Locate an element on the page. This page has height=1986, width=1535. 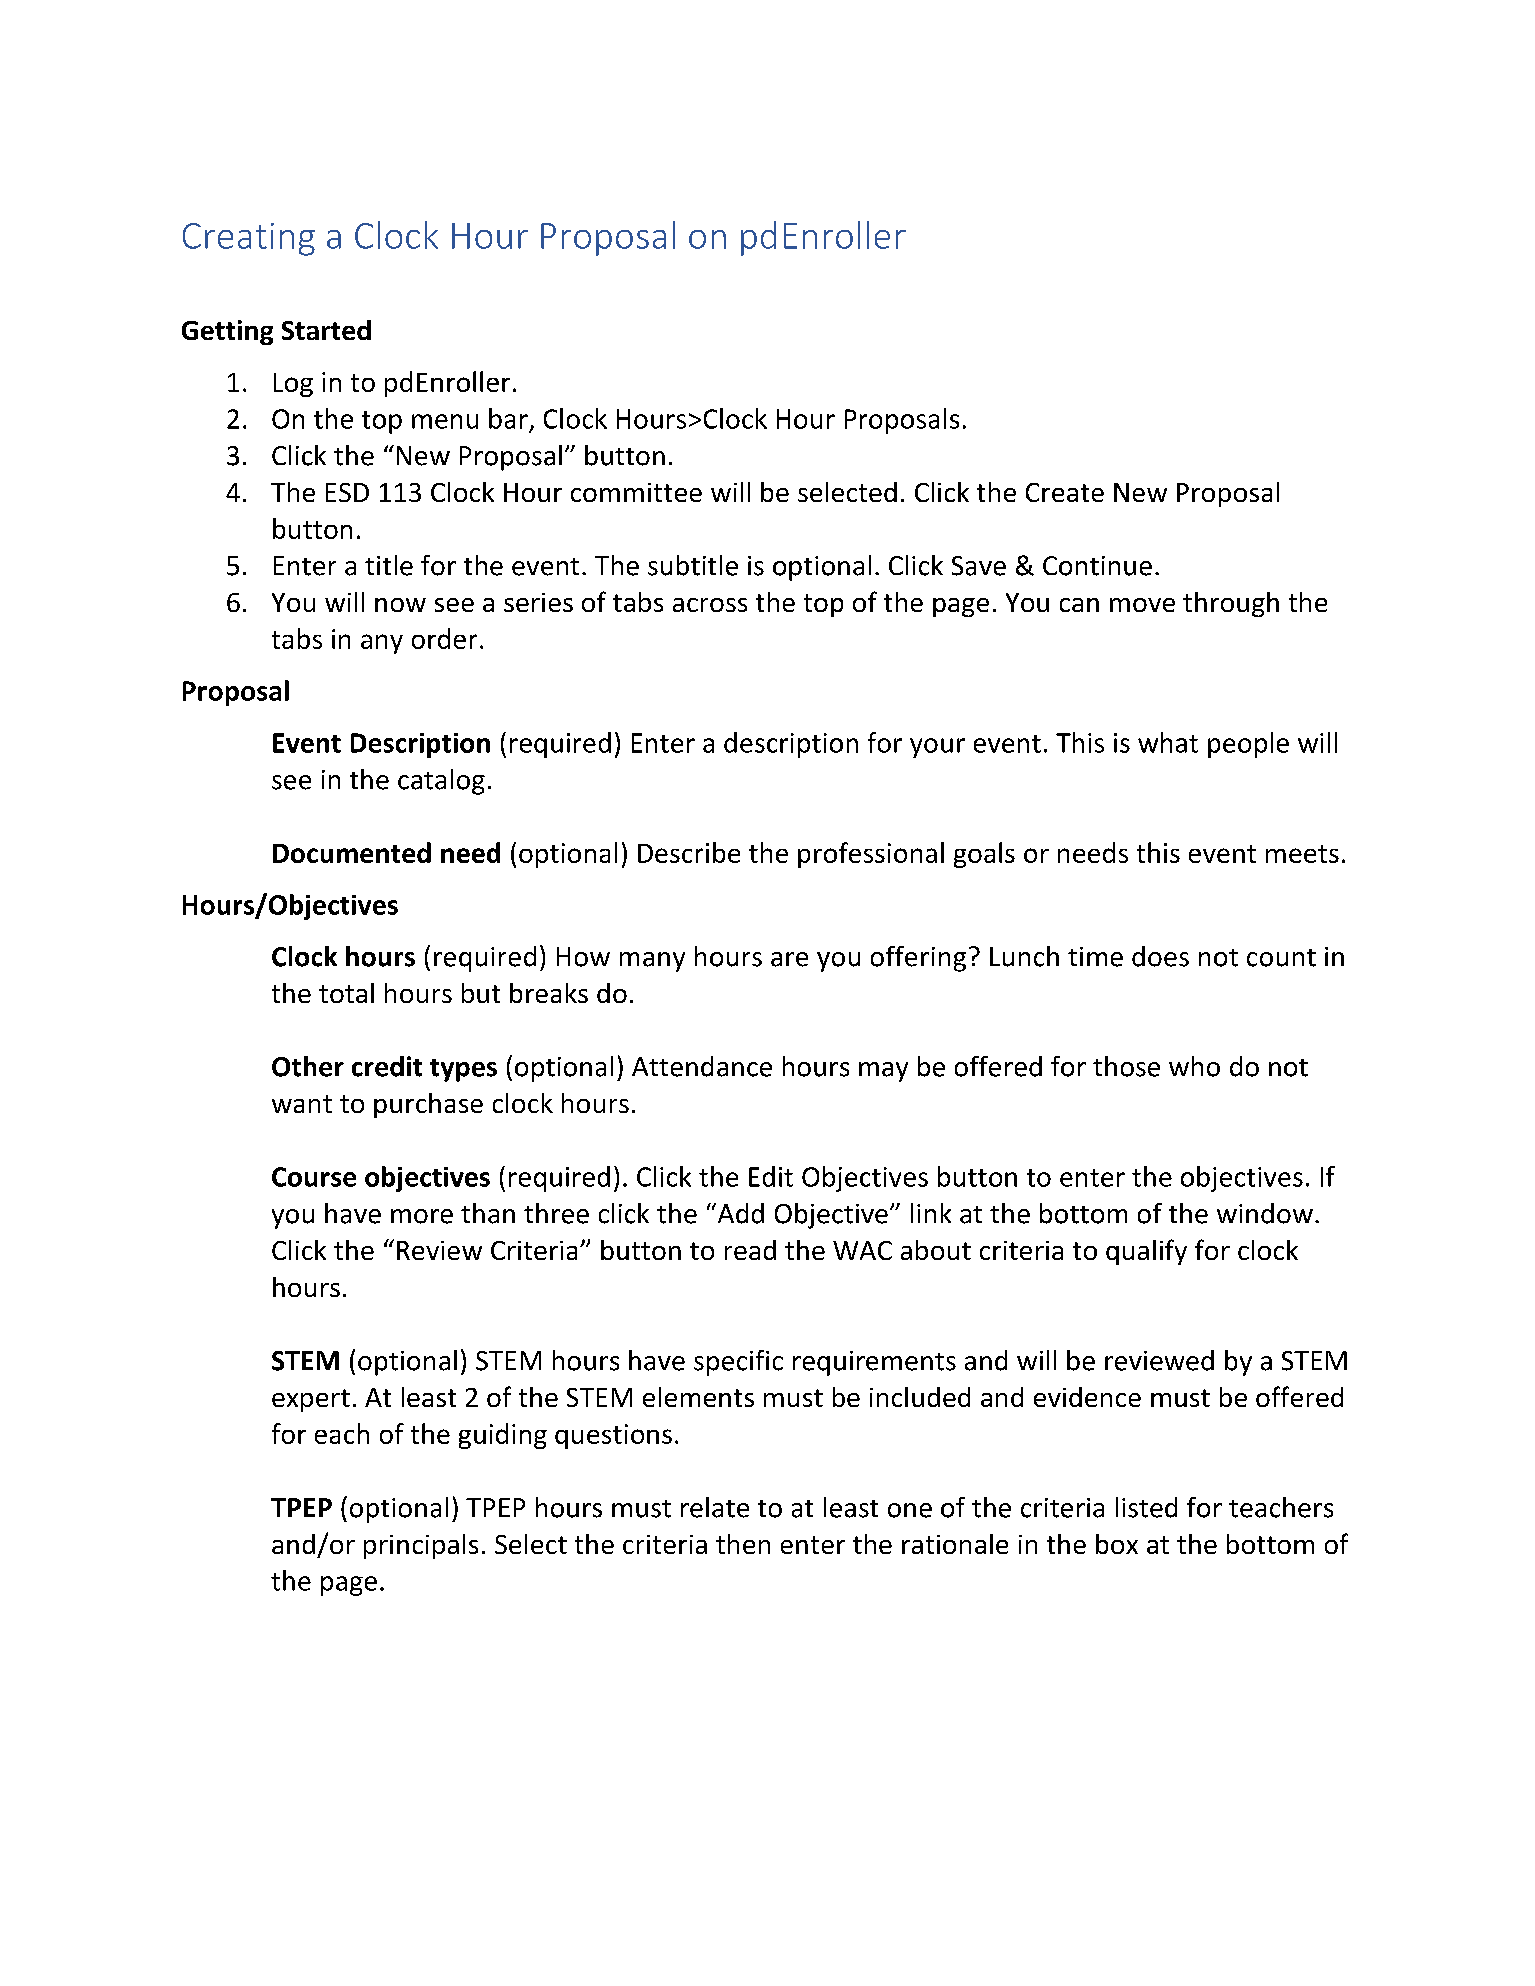
who is located at coordinates (1194, 1066).
